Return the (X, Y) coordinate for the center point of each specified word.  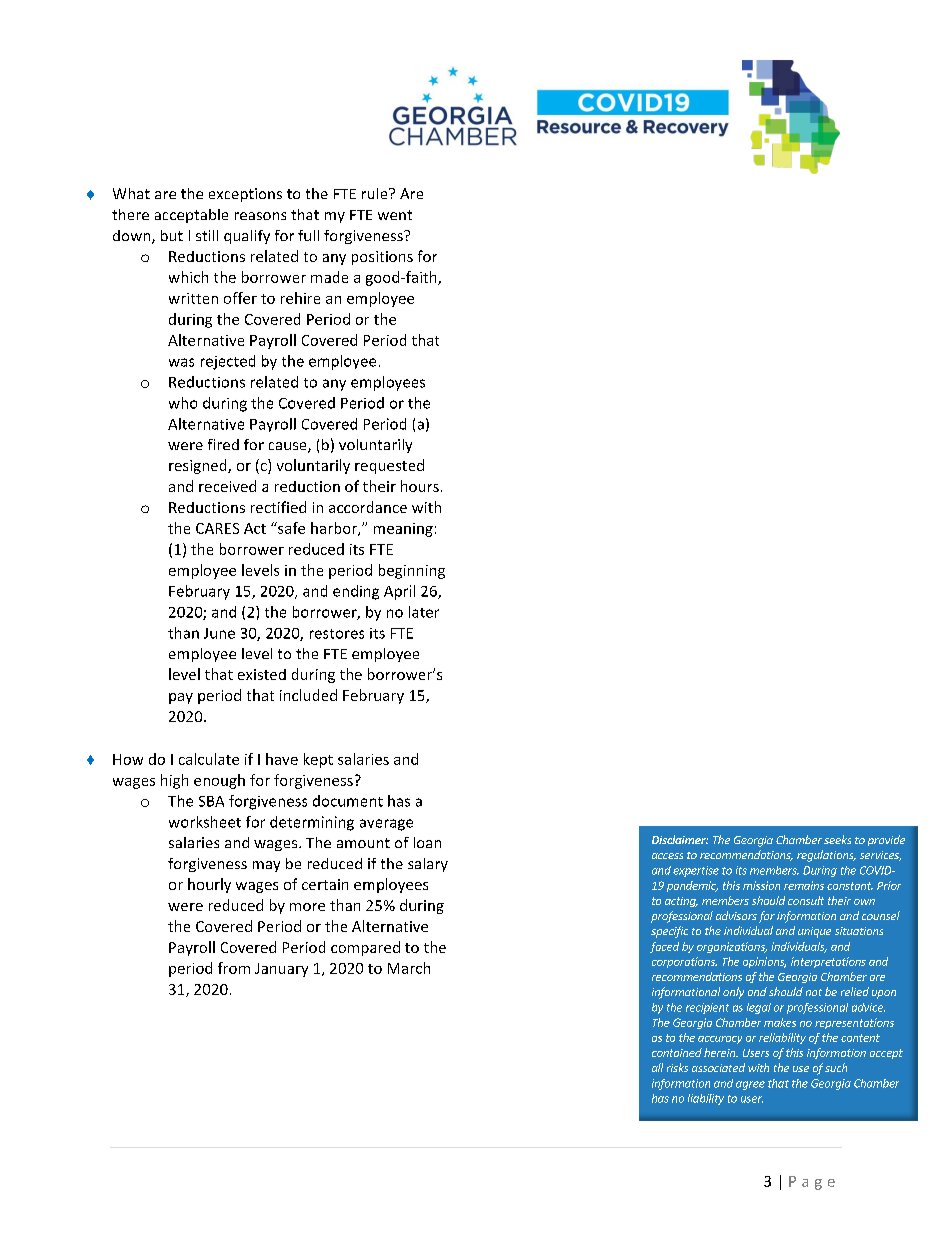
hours (420, 486)
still (207, 235)
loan (427, 842)
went (395, 215)
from (234, 968)
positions (382, 258)
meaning (403, 530)
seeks (837, 839)
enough (219, 781)
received (227, 486)
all (657, 1067)
